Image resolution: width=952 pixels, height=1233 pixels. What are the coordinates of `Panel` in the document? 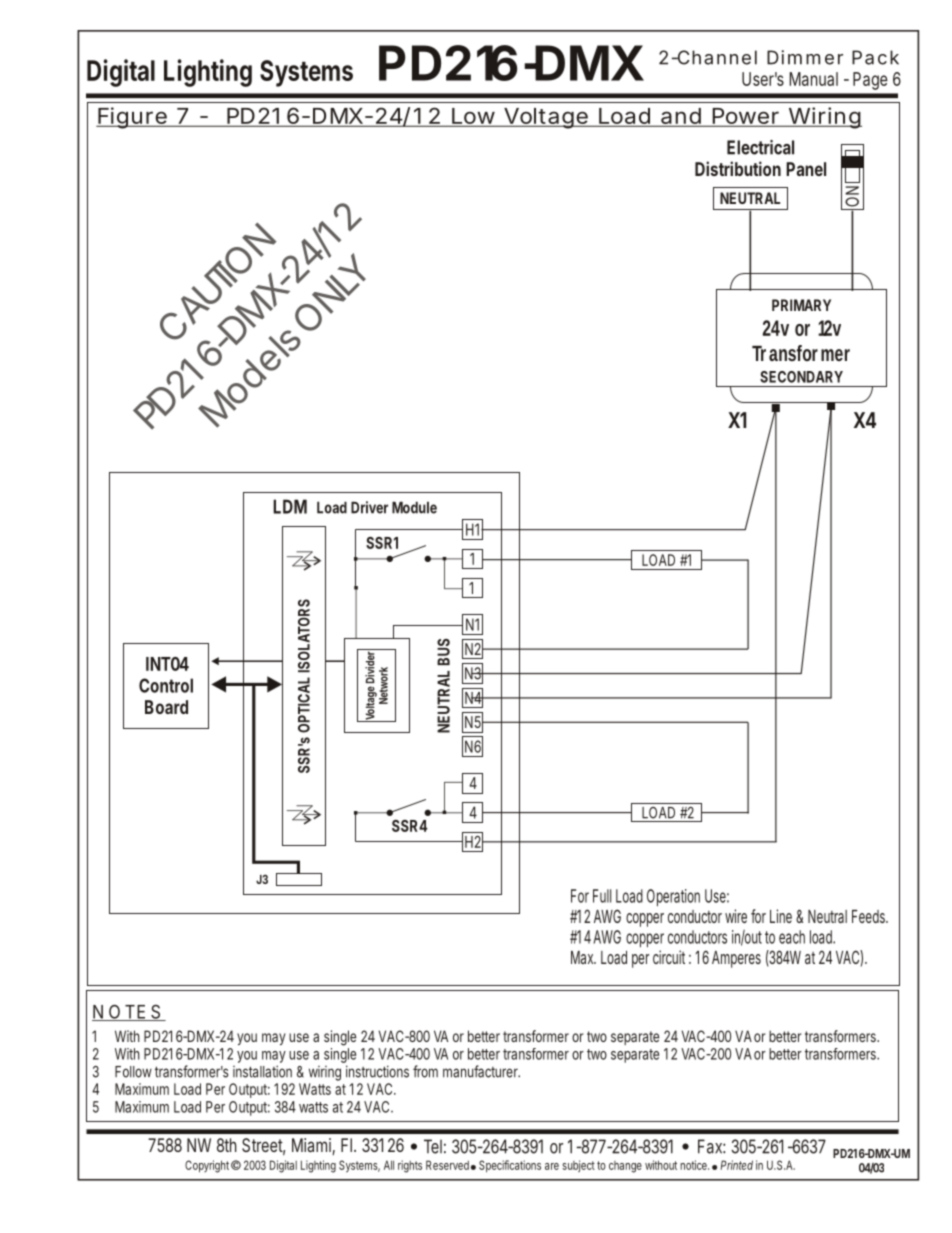 It's located at (806, 169).
